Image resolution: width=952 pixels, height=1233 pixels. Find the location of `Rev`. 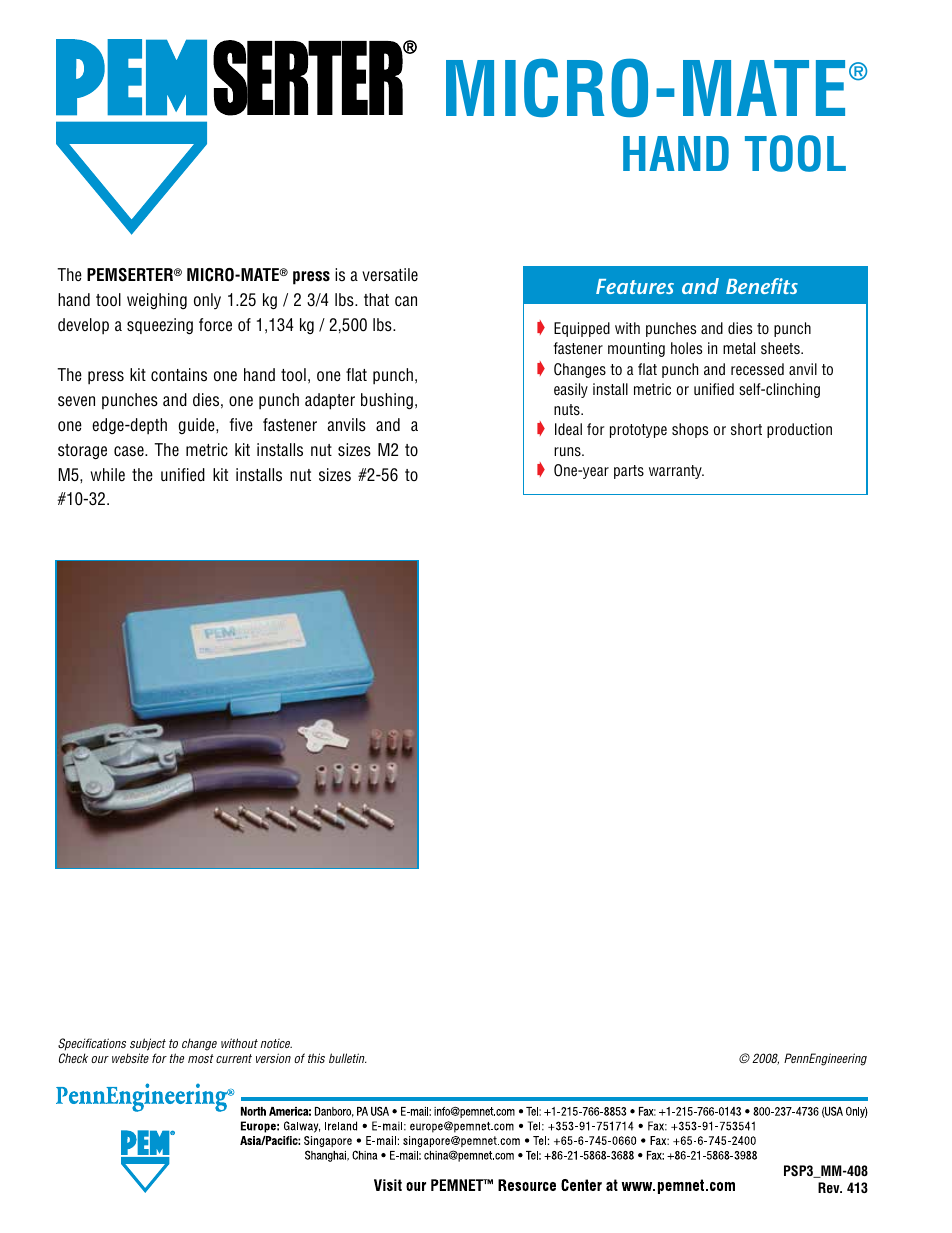

Rev is located at coordinates (830, 1187).
